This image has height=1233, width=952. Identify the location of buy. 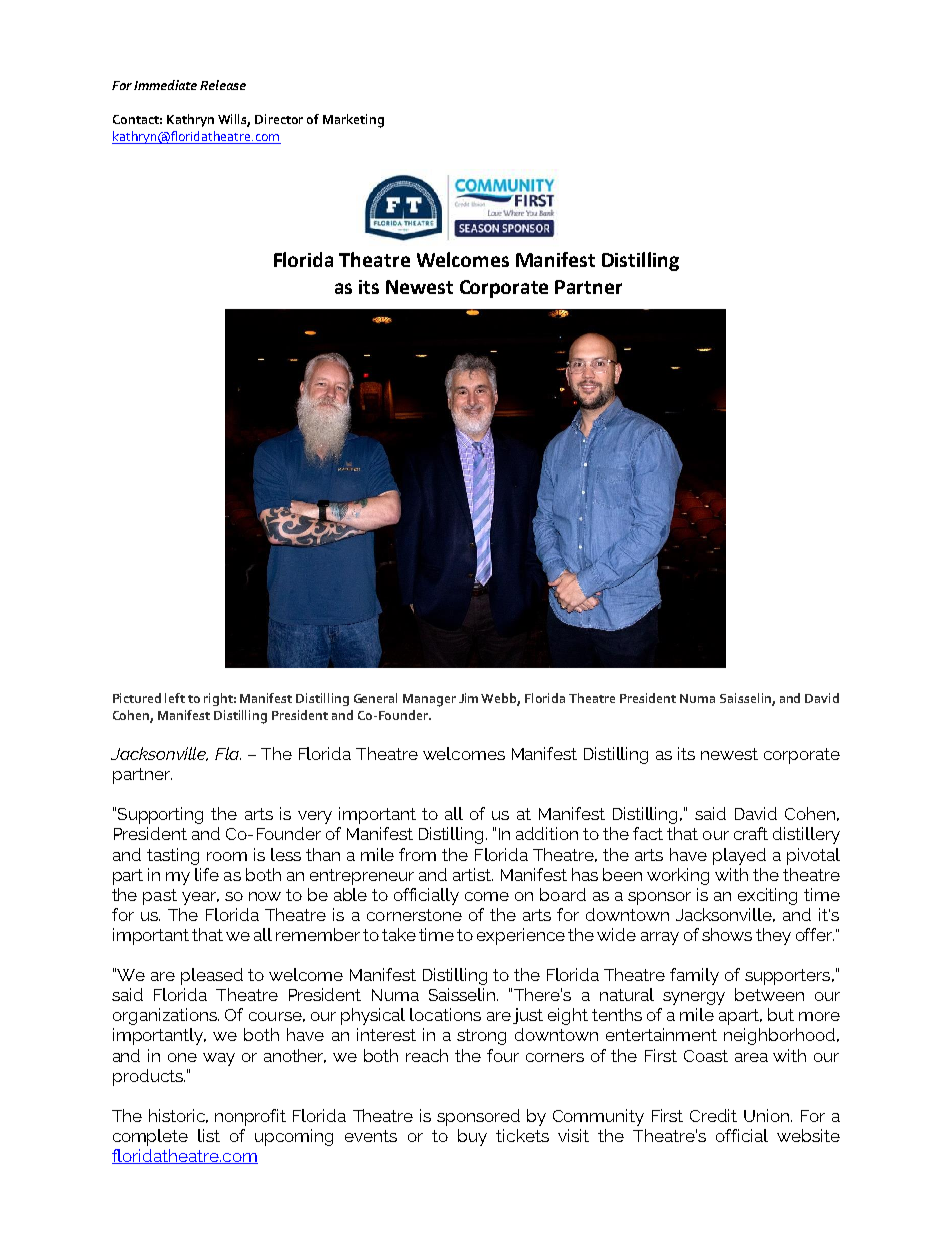
(472, 1137).
